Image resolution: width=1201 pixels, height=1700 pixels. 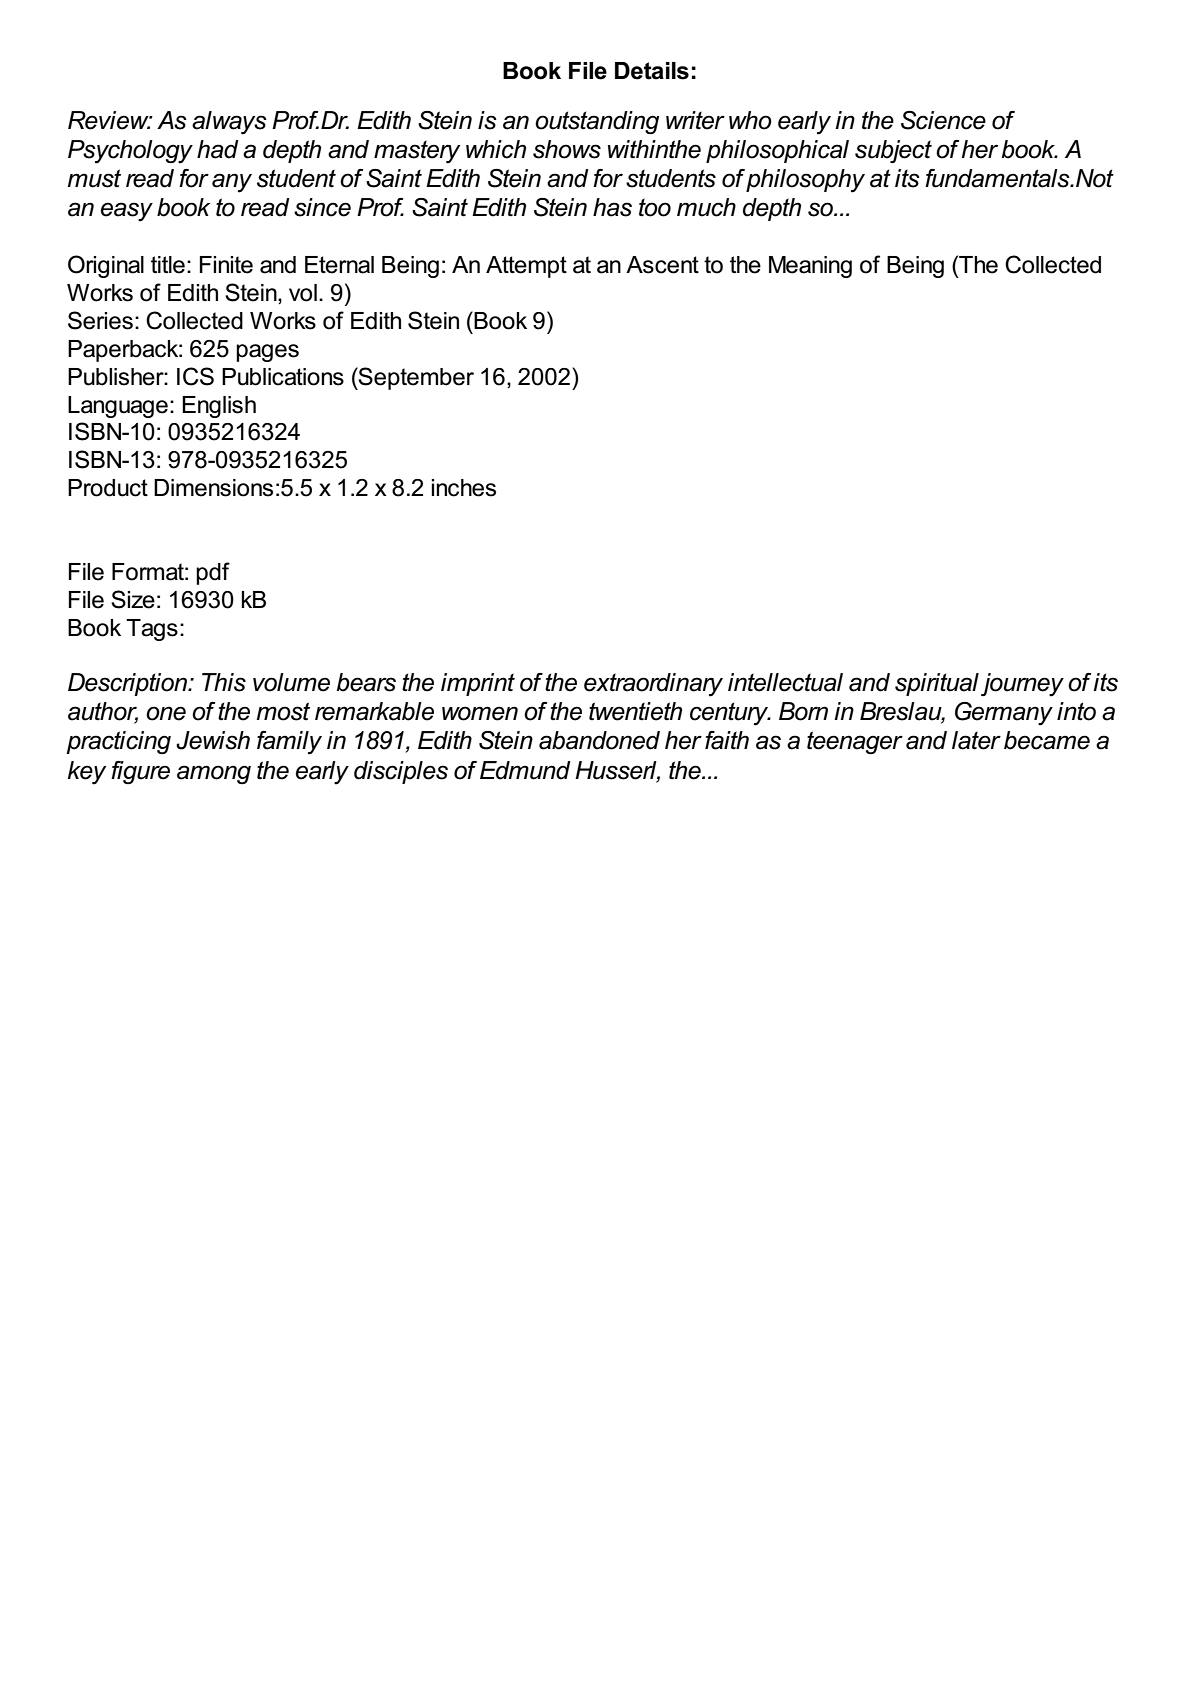 What do you see at coordinates (226, 265) in the document?
I see `Finite` at bounding box center [226, 265].
